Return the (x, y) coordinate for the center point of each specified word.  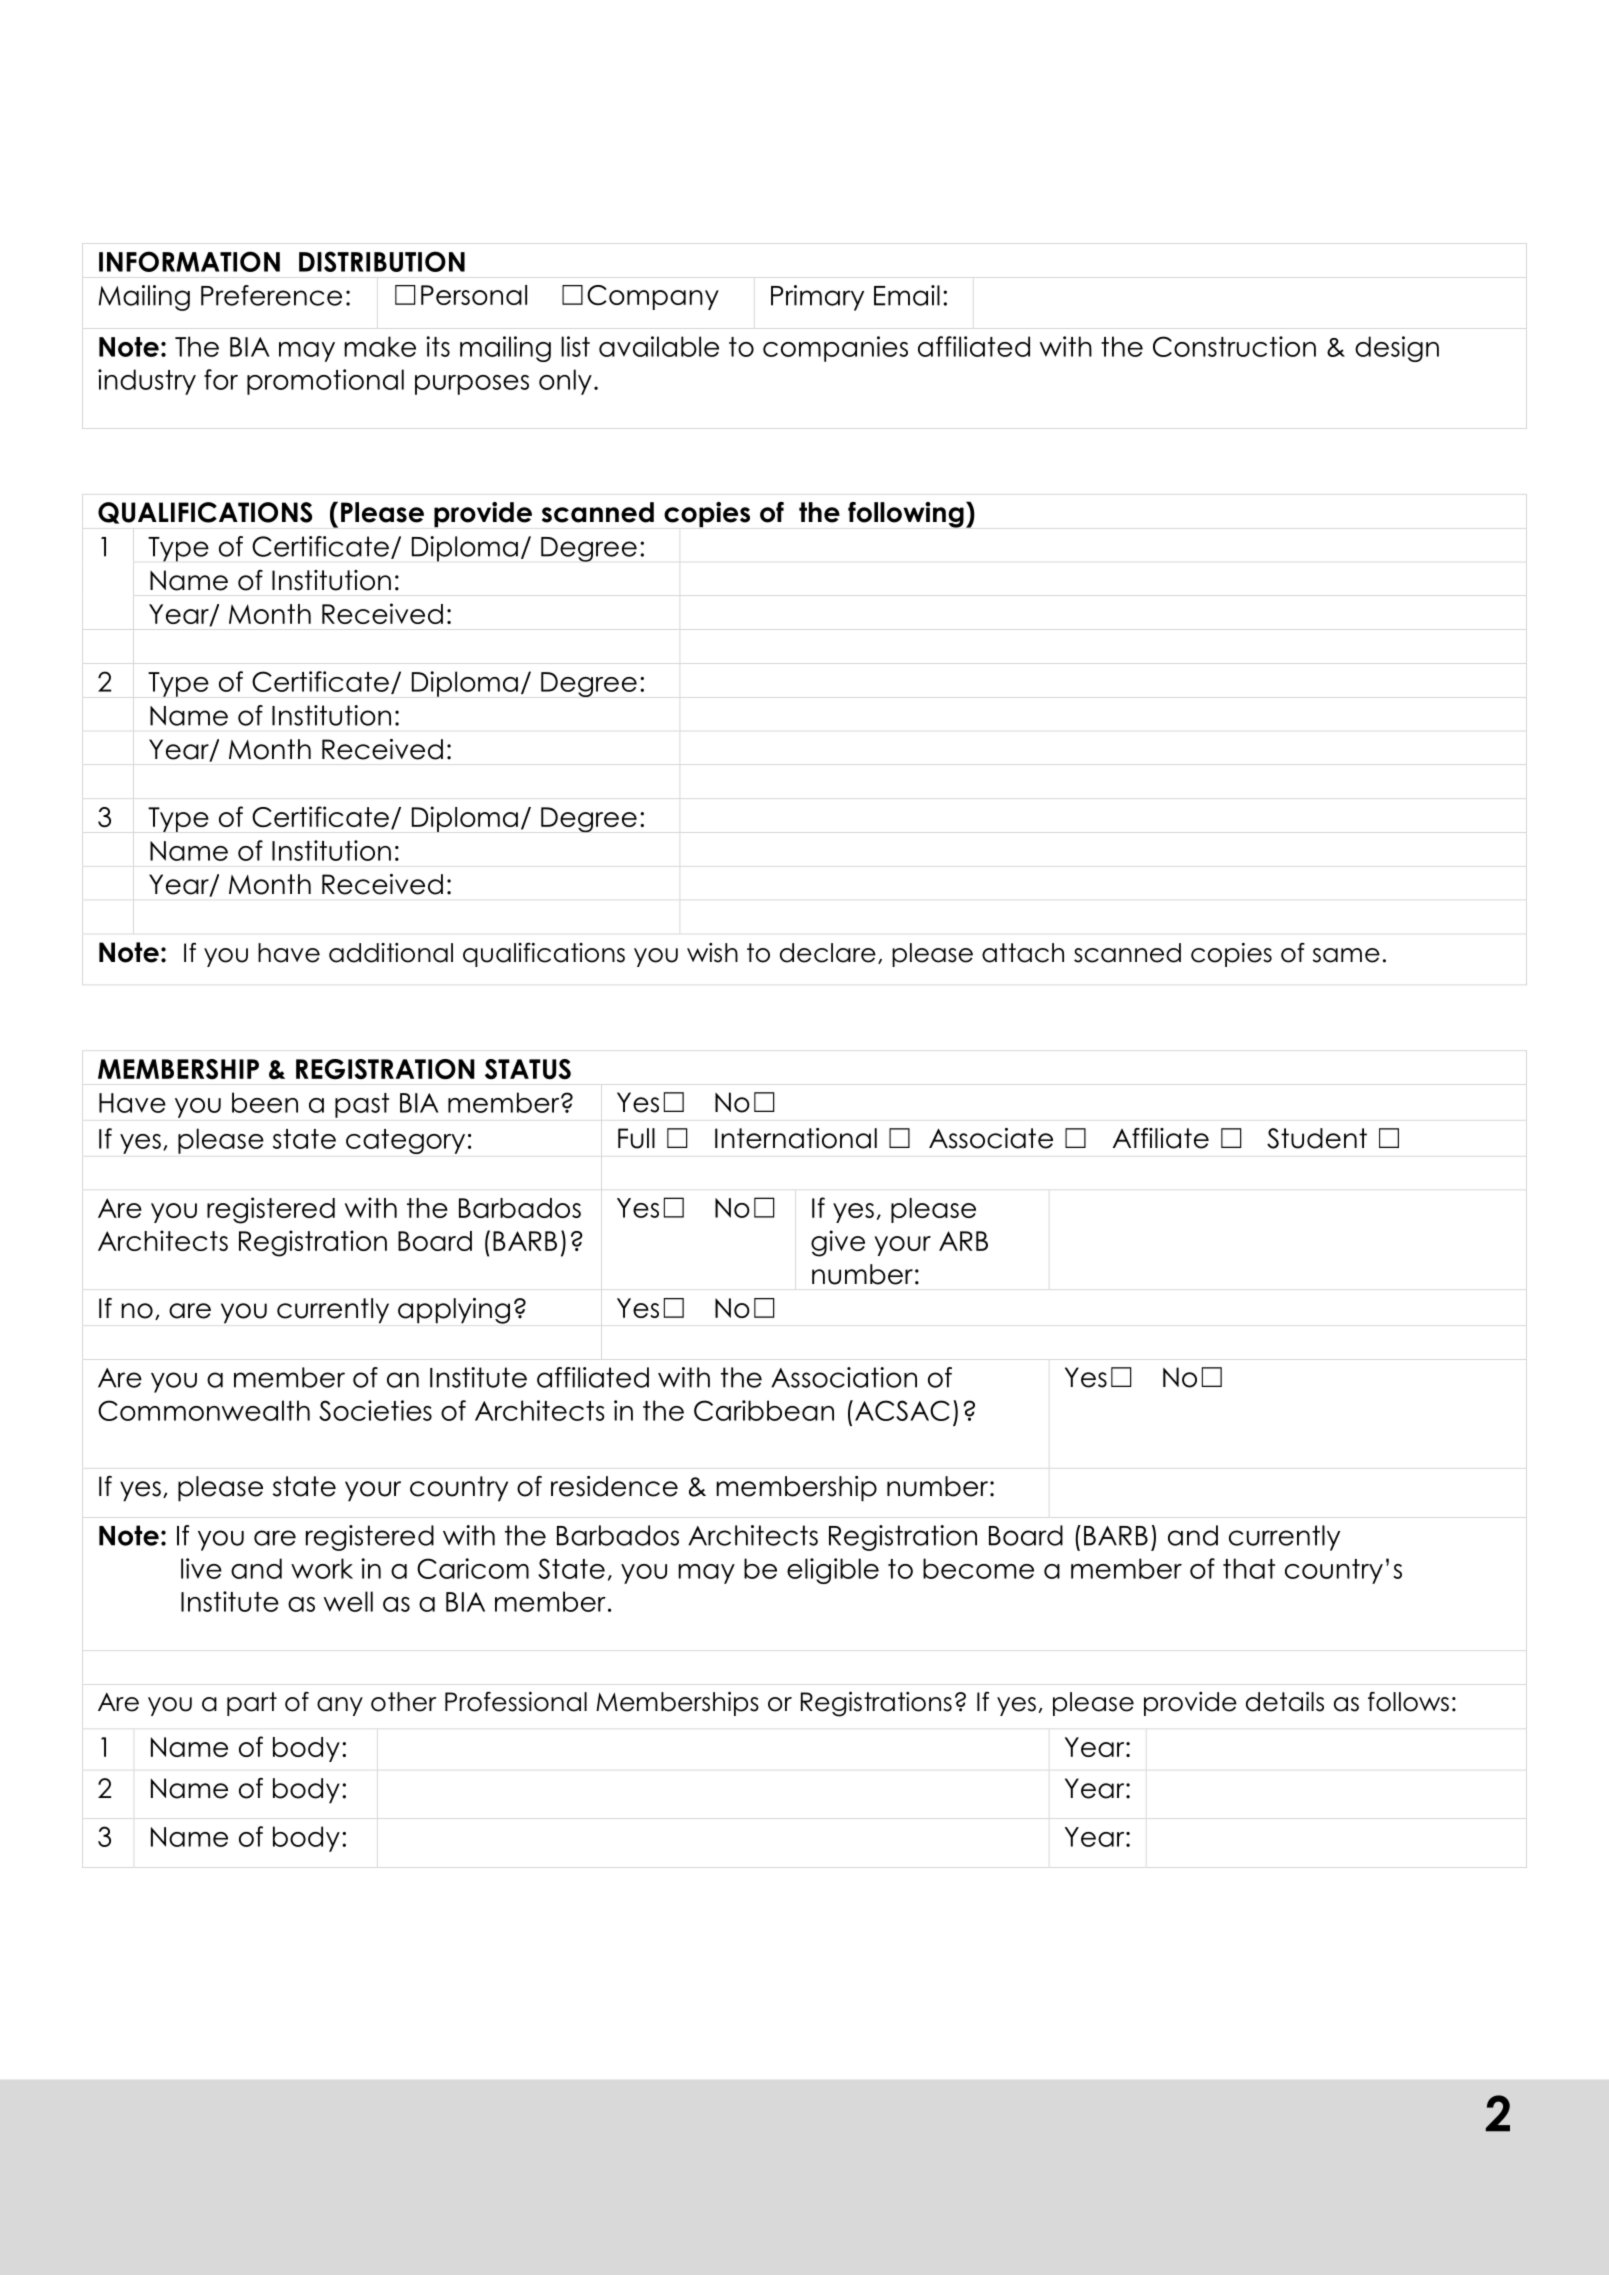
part (252, 1704)
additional (391, 953)
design (1397, 349)
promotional (325, 382)
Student (1317, 1138)
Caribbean (764, 1410)
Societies (375, 1410)
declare (828, 953)
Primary (817, 298)
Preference (271, 295)
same (1346, 955)
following (906, 515)
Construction (1234, 346)
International (796, 1138)
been (265, 1102)
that (1249, 1568)
